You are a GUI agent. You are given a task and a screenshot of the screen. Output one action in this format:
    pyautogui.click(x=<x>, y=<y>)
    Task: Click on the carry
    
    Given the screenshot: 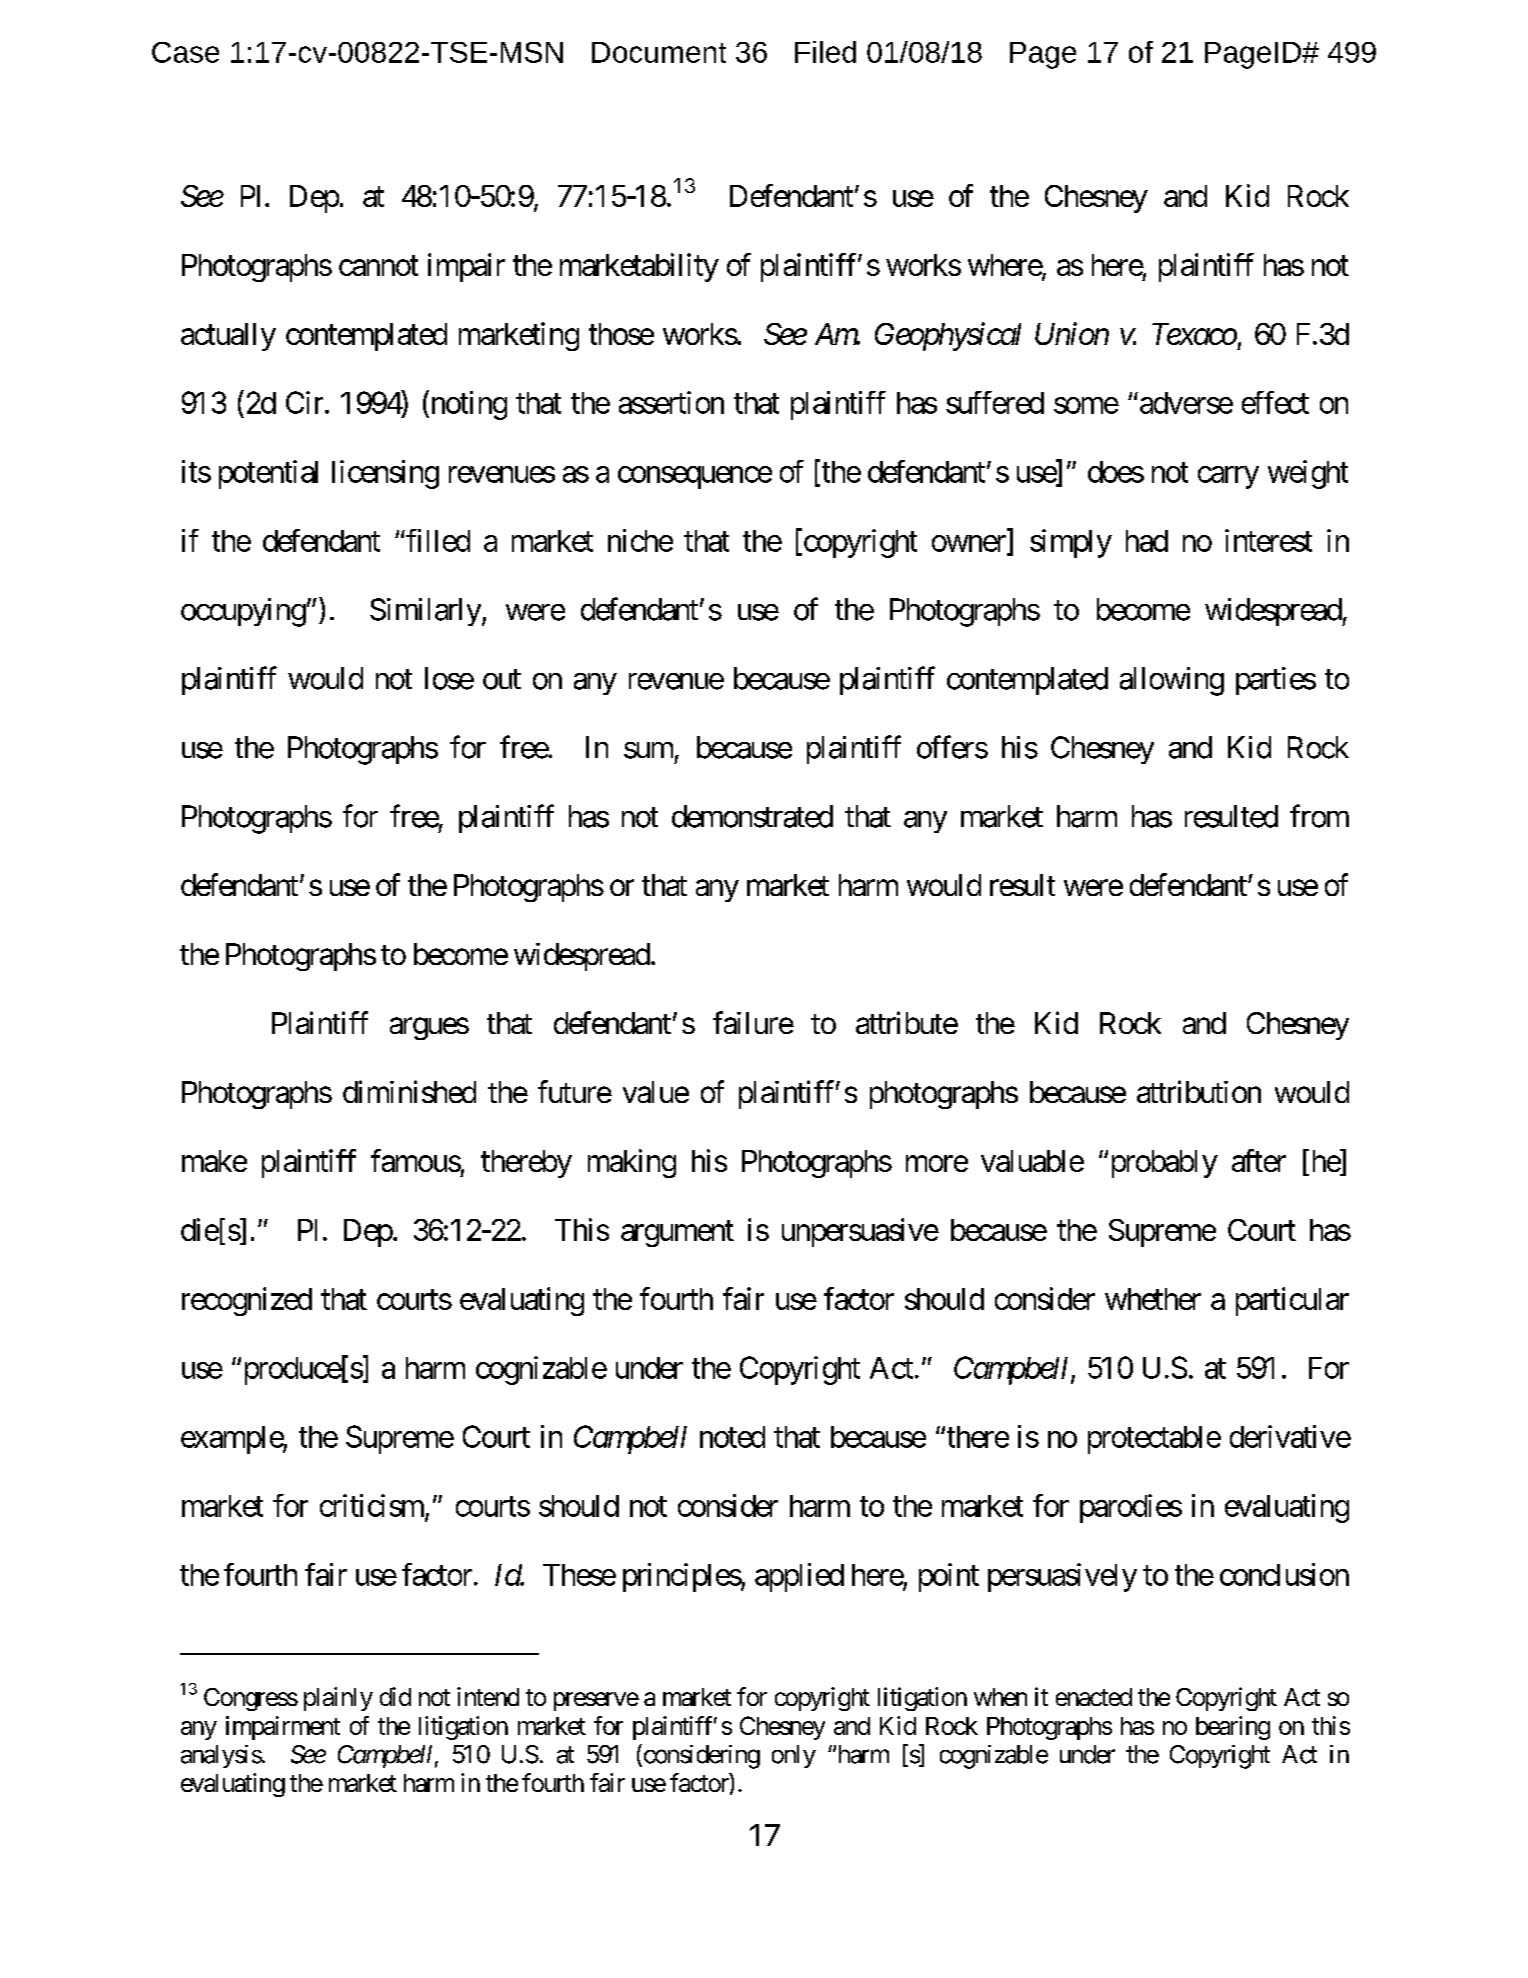 What is the action you would take?
    pyautogui.click(x=1228, y=477)
